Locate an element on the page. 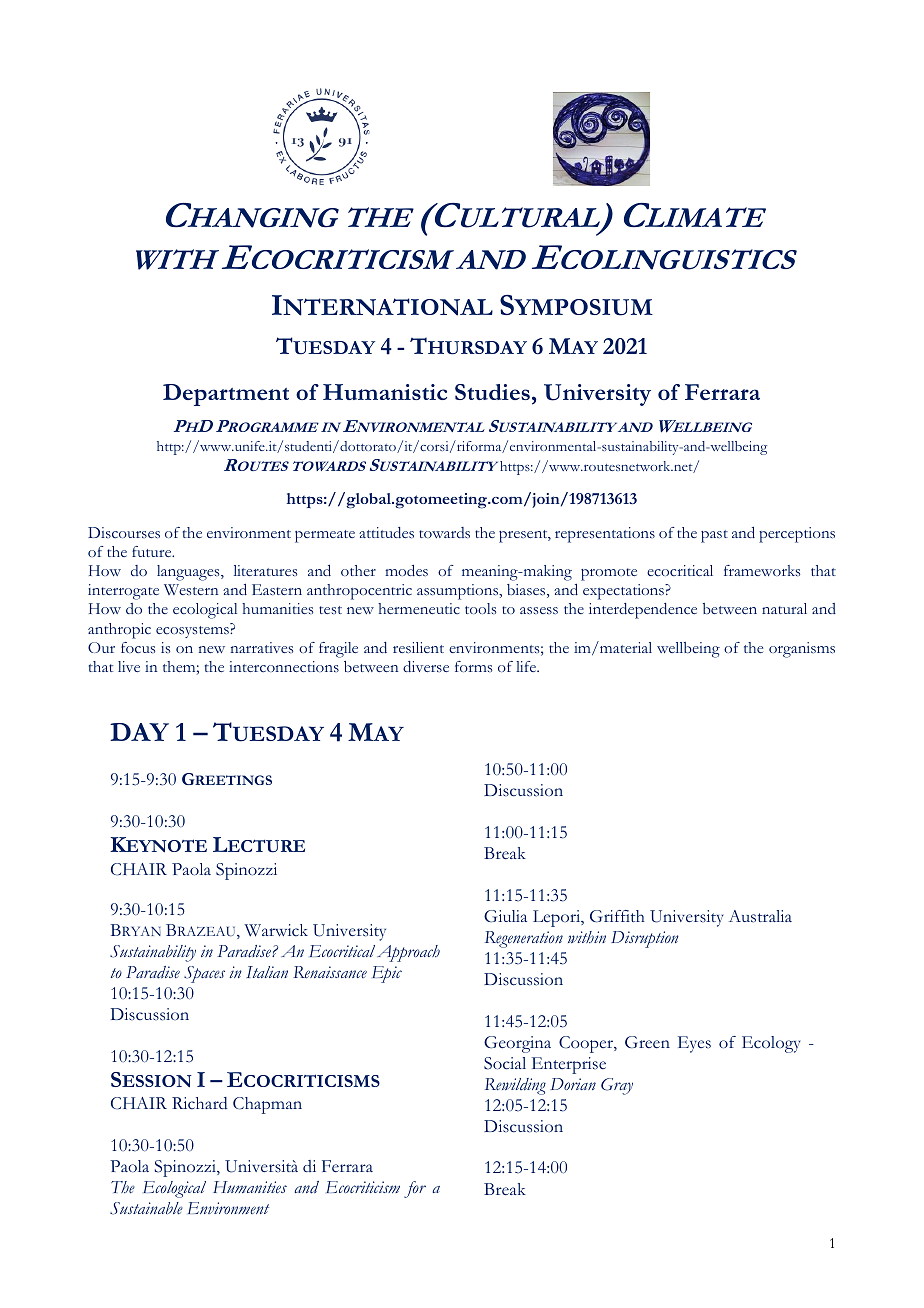 This page has width=924, height=1308. Gray is located at coordinates (617, 1086).
